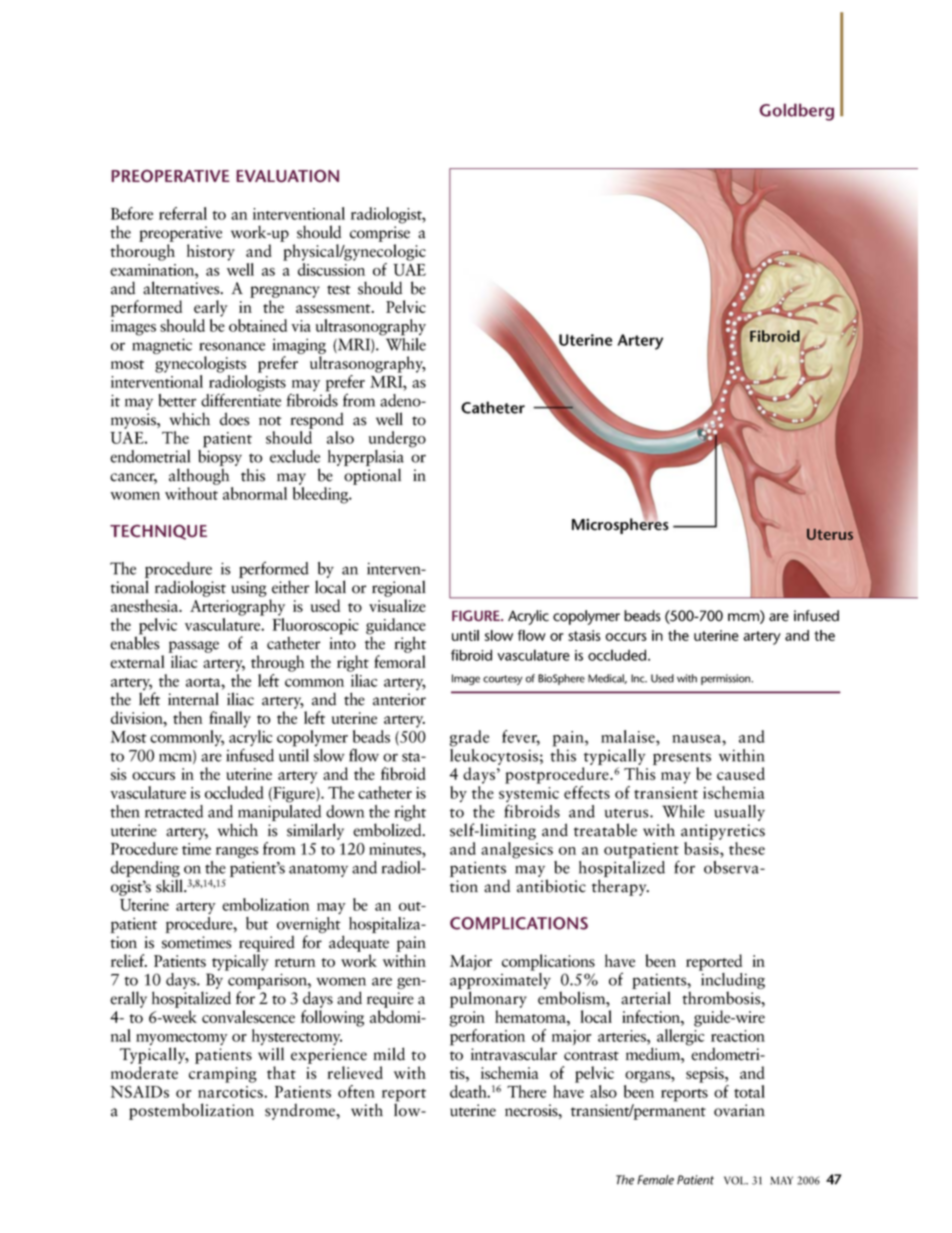 The width and height of the screenshot is (952, 1233). Describe the element at coordinates (231, 1092) in the screenshot. I see `narcotics` at that location.
